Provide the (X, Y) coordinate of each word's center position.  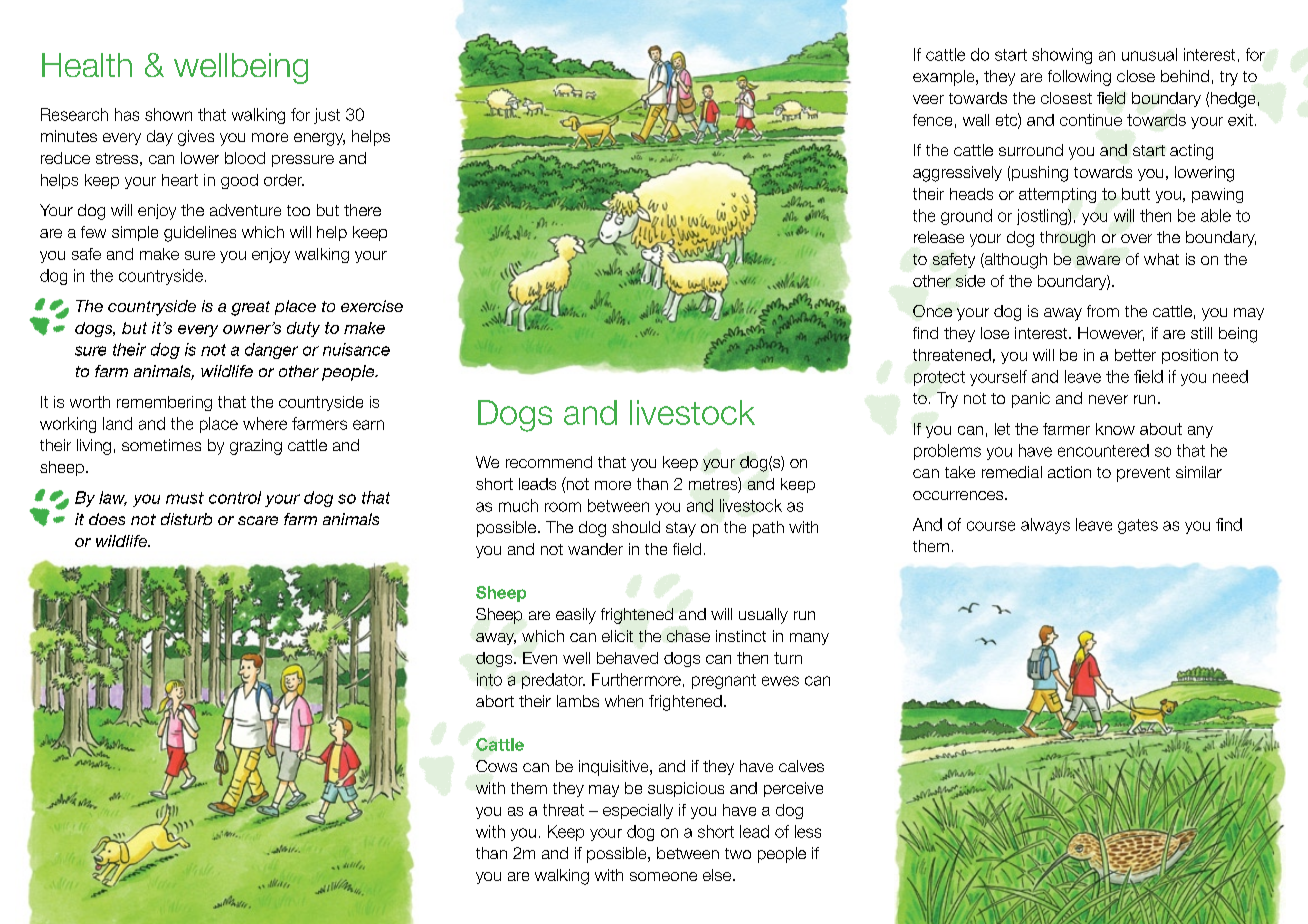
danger (271, 351)
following (1079, 78)
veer (928, 99)
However (1111, 334)
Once (932, 311)
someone (663, 876)
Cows (496, 766)
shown (168, 114)
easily (576, 616)
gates (1138, 526)
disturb (186, 519)
